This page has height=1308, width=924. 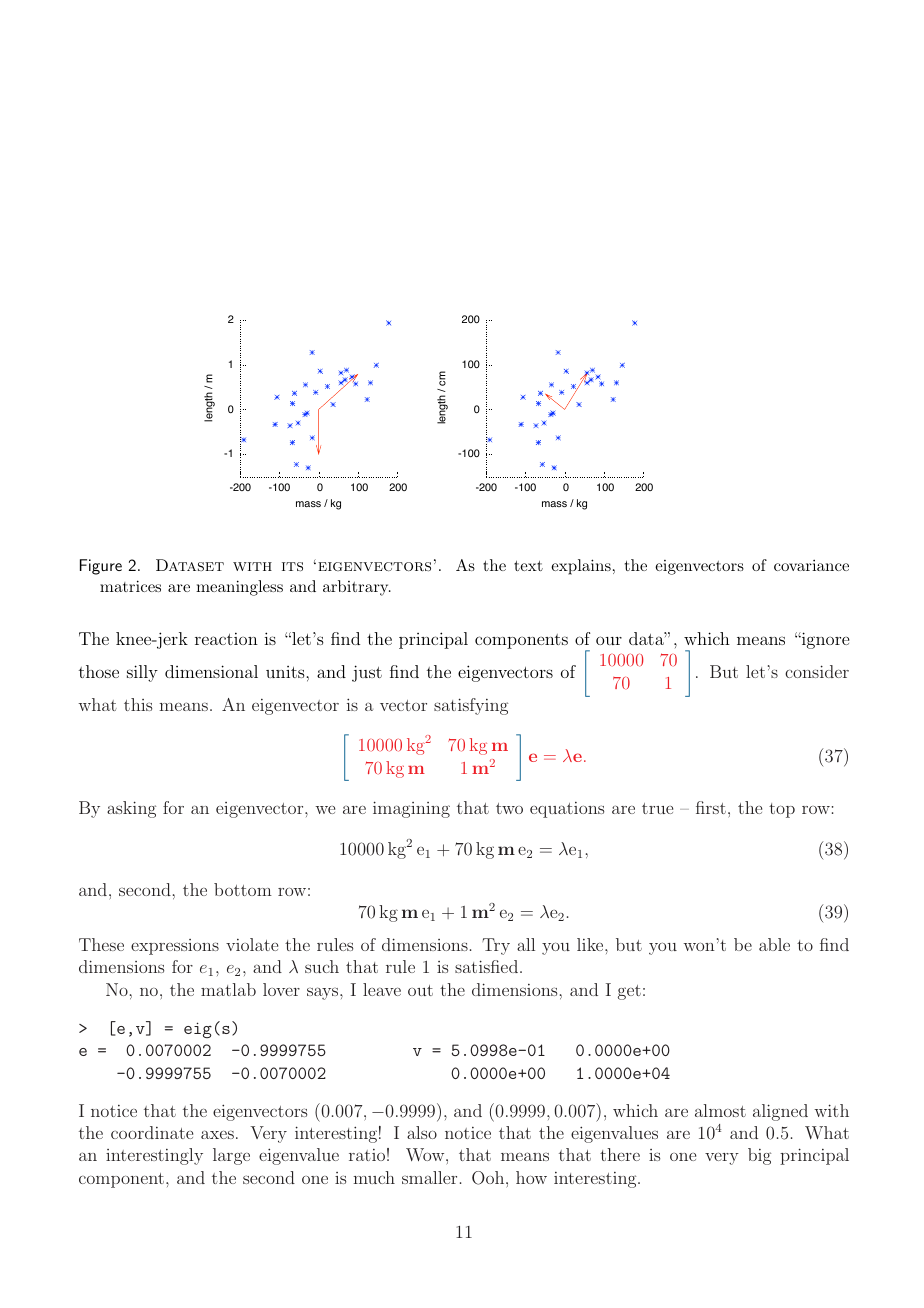 I want to click on expressions, so click(x=175, y=947).
